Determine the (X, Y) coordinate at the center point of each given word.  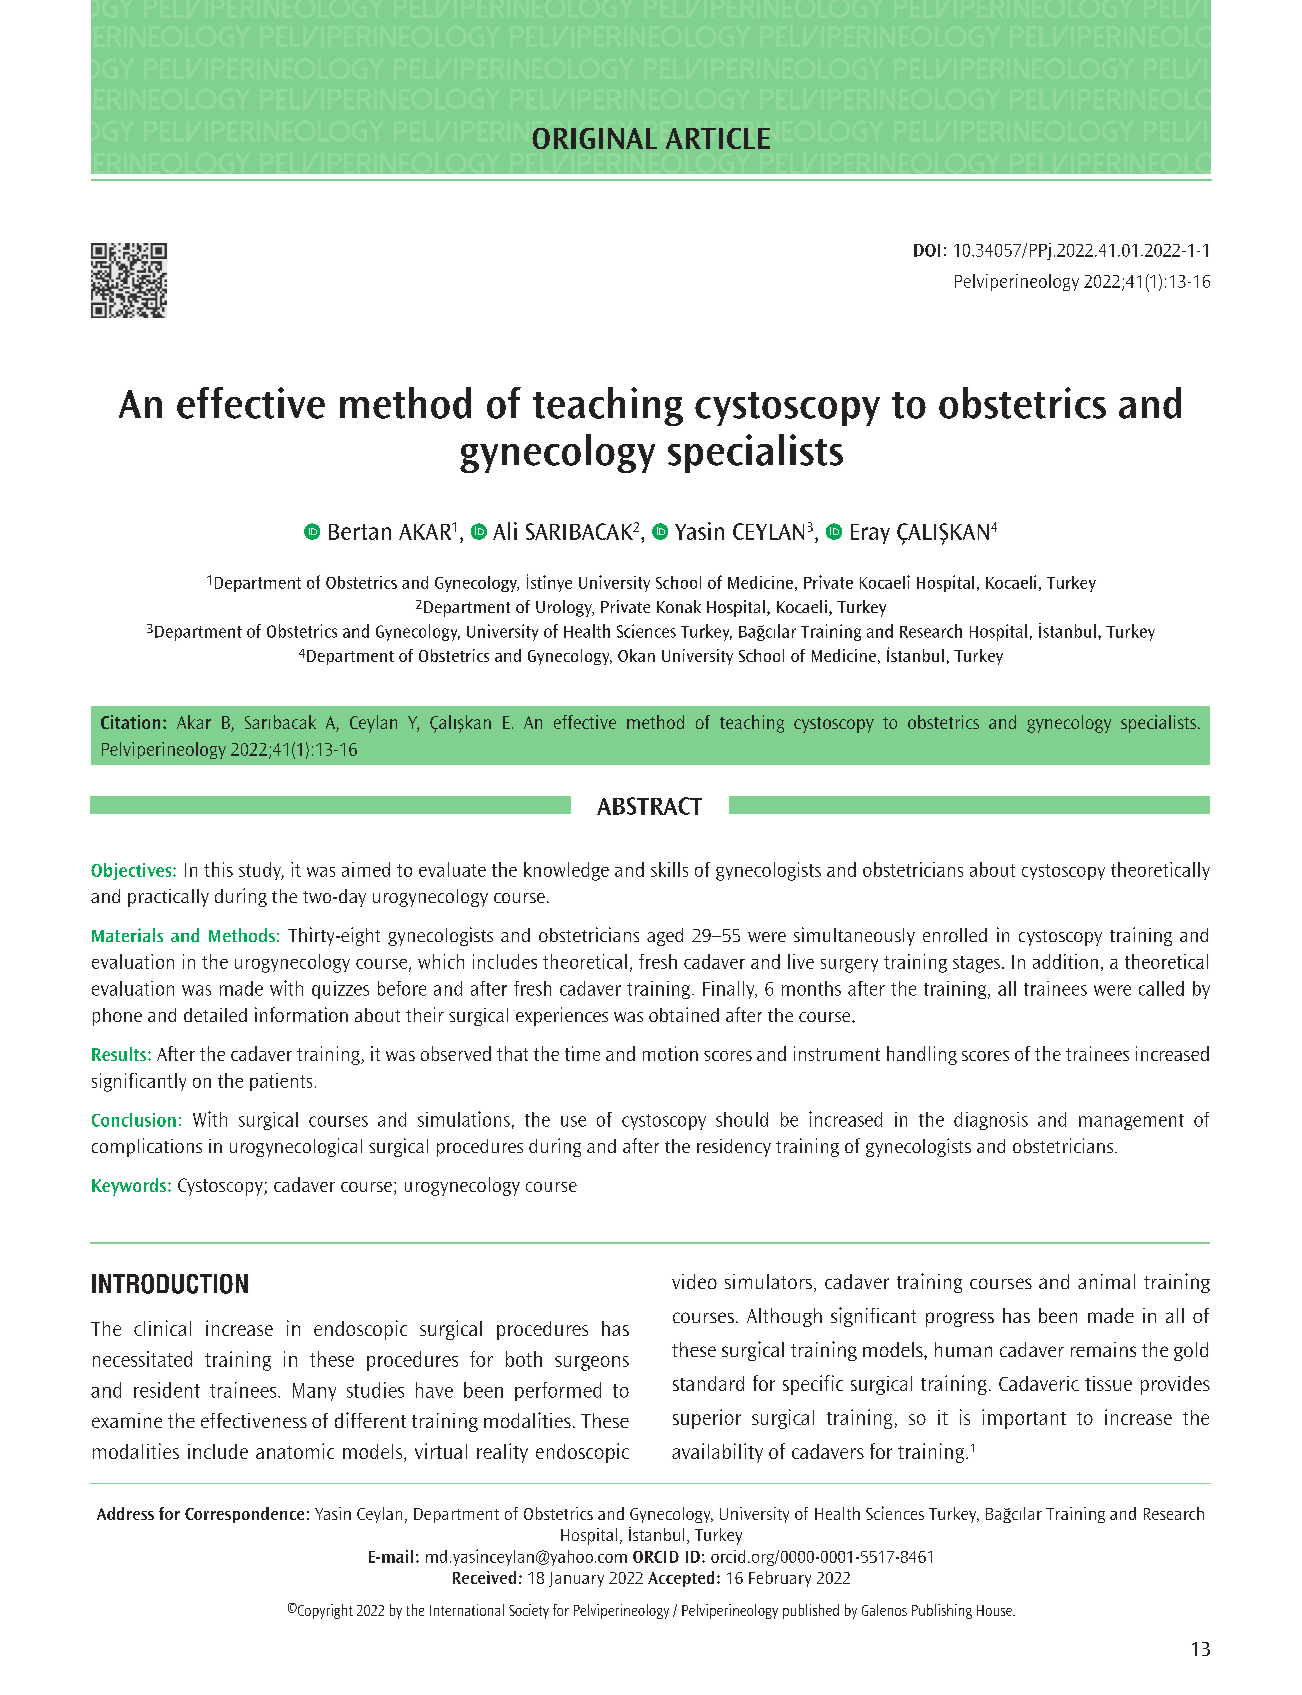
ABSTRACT (649, 806)
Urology (565, 608)
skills (669, 869)
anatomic (295, 1451)
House (995, 1610)
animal (1106, 1281)
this (218, 869)
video (694, 1281)
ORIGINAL (594, 138)
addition (1065, 961)
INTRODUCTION (170, 1284)
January (576, 1579)
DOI (927, 250)
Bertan (360, 532)
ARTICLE (718, 138)
